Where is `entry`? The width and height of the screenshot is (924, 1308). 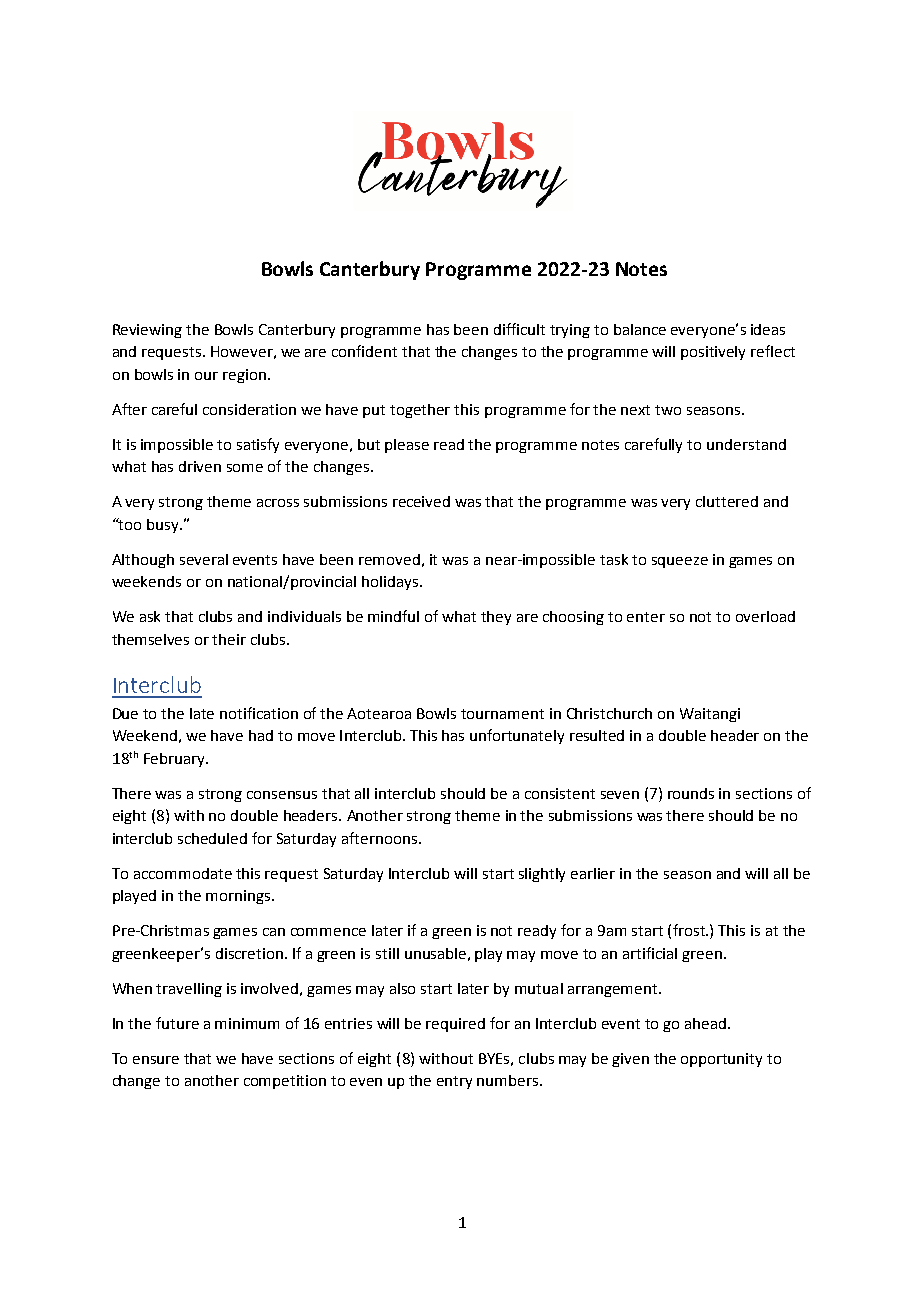 entry is located at coordinates (454, 1082).
